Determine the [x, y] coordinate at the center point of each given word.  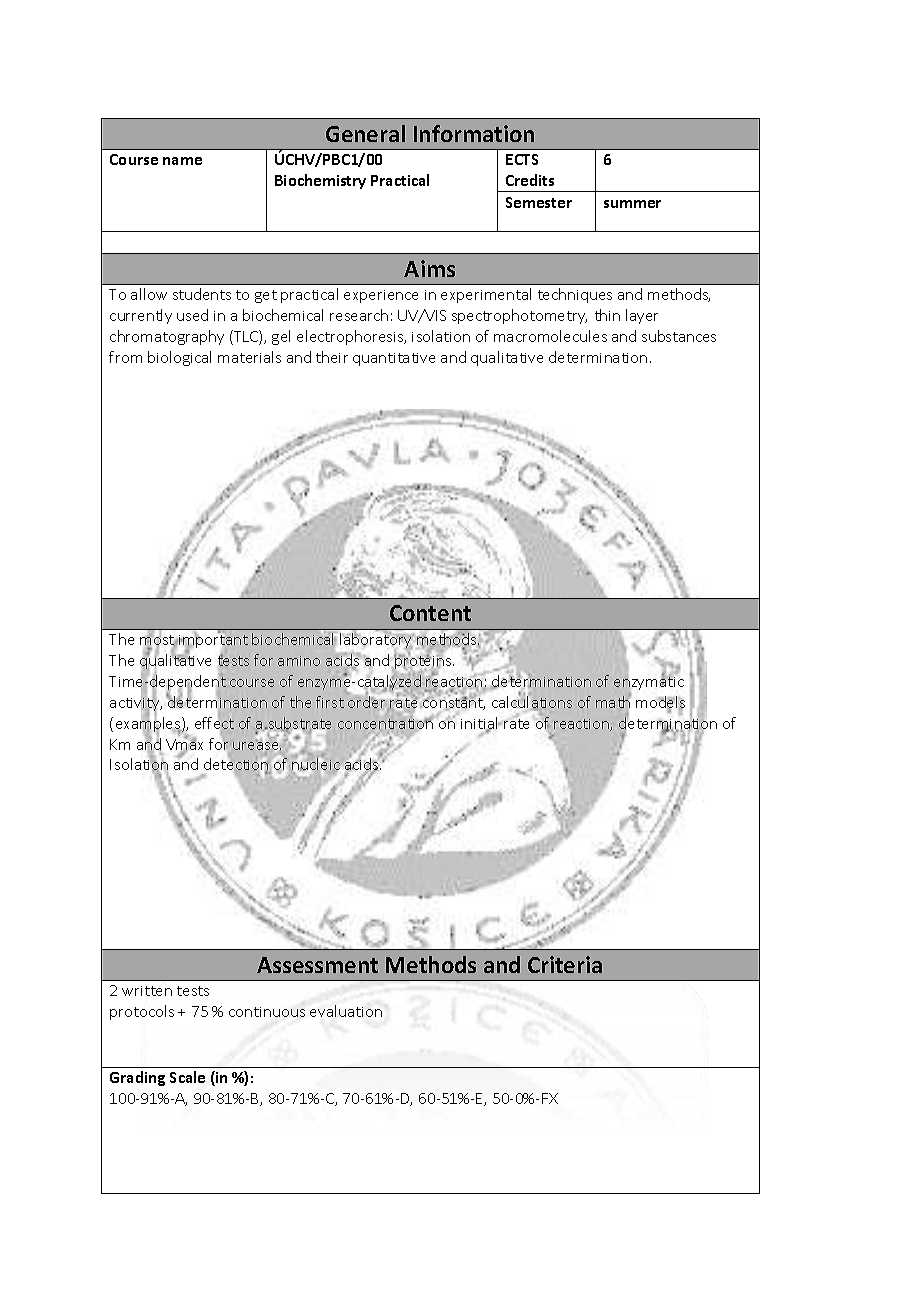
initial [480, 724]
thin [607, 315]
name [182, 161]
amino [299, 661]
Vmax [184, 745]
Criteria [565, 964]
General [365, 133]
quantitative [394, 359]
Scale [187, 1077]
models [660, 703]
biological [179, 358]
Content [430, 613]
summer [632, 204]
